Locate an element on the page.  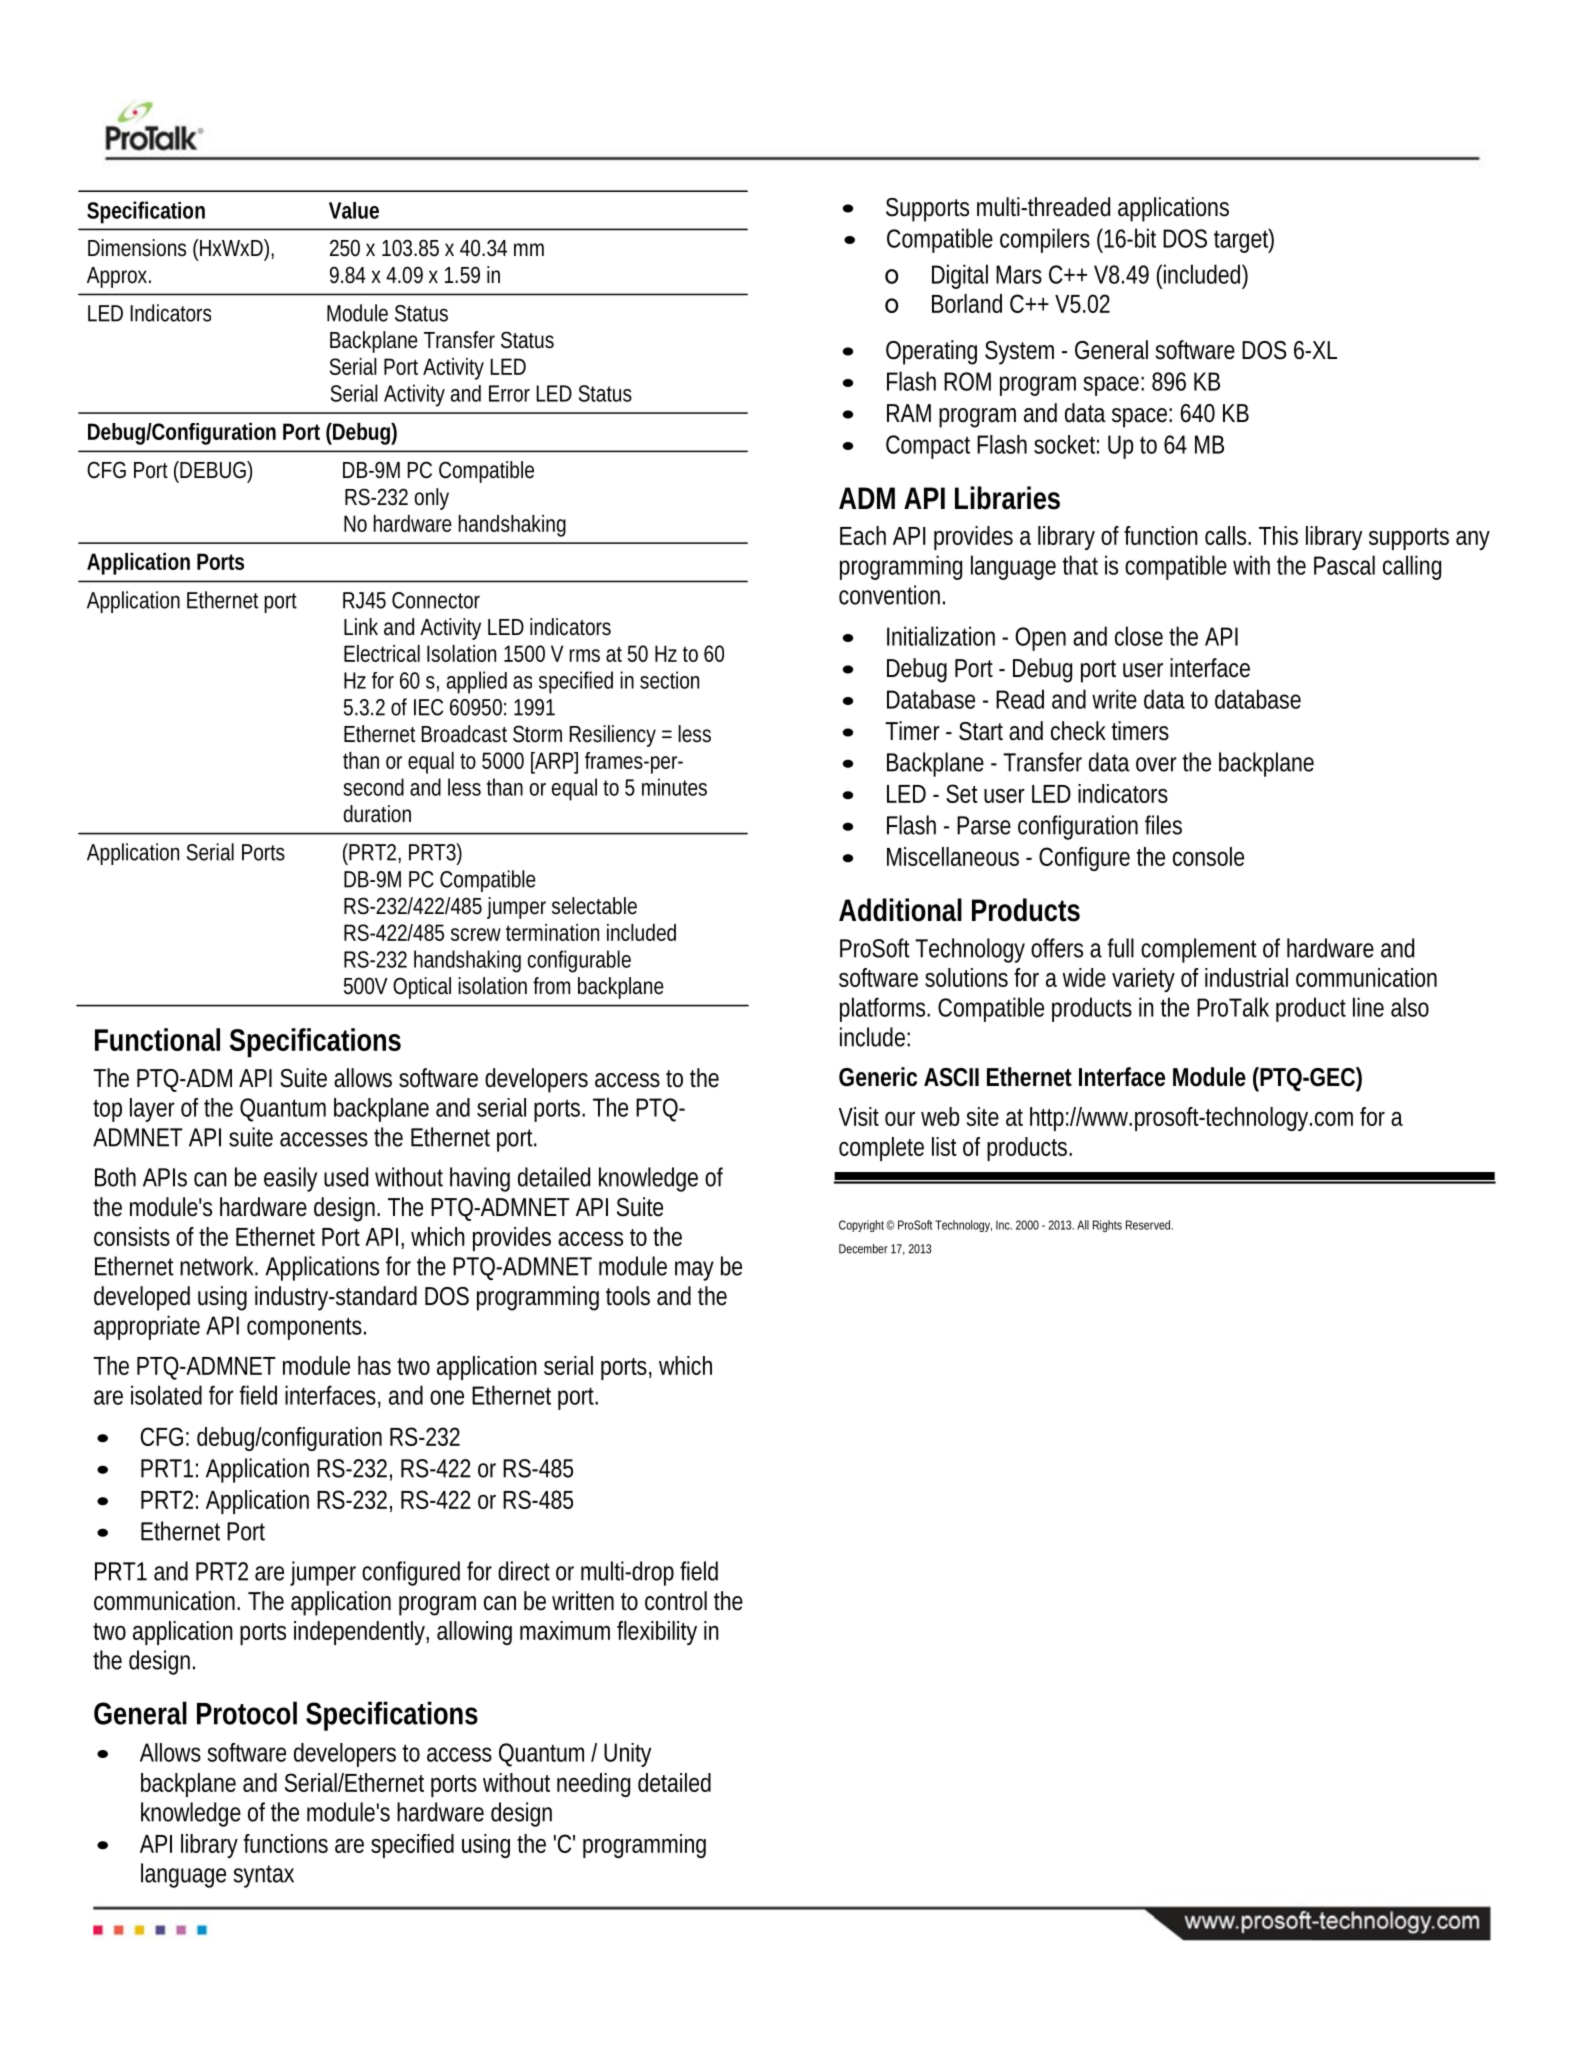
target is located at coordinates (1244, 240).
